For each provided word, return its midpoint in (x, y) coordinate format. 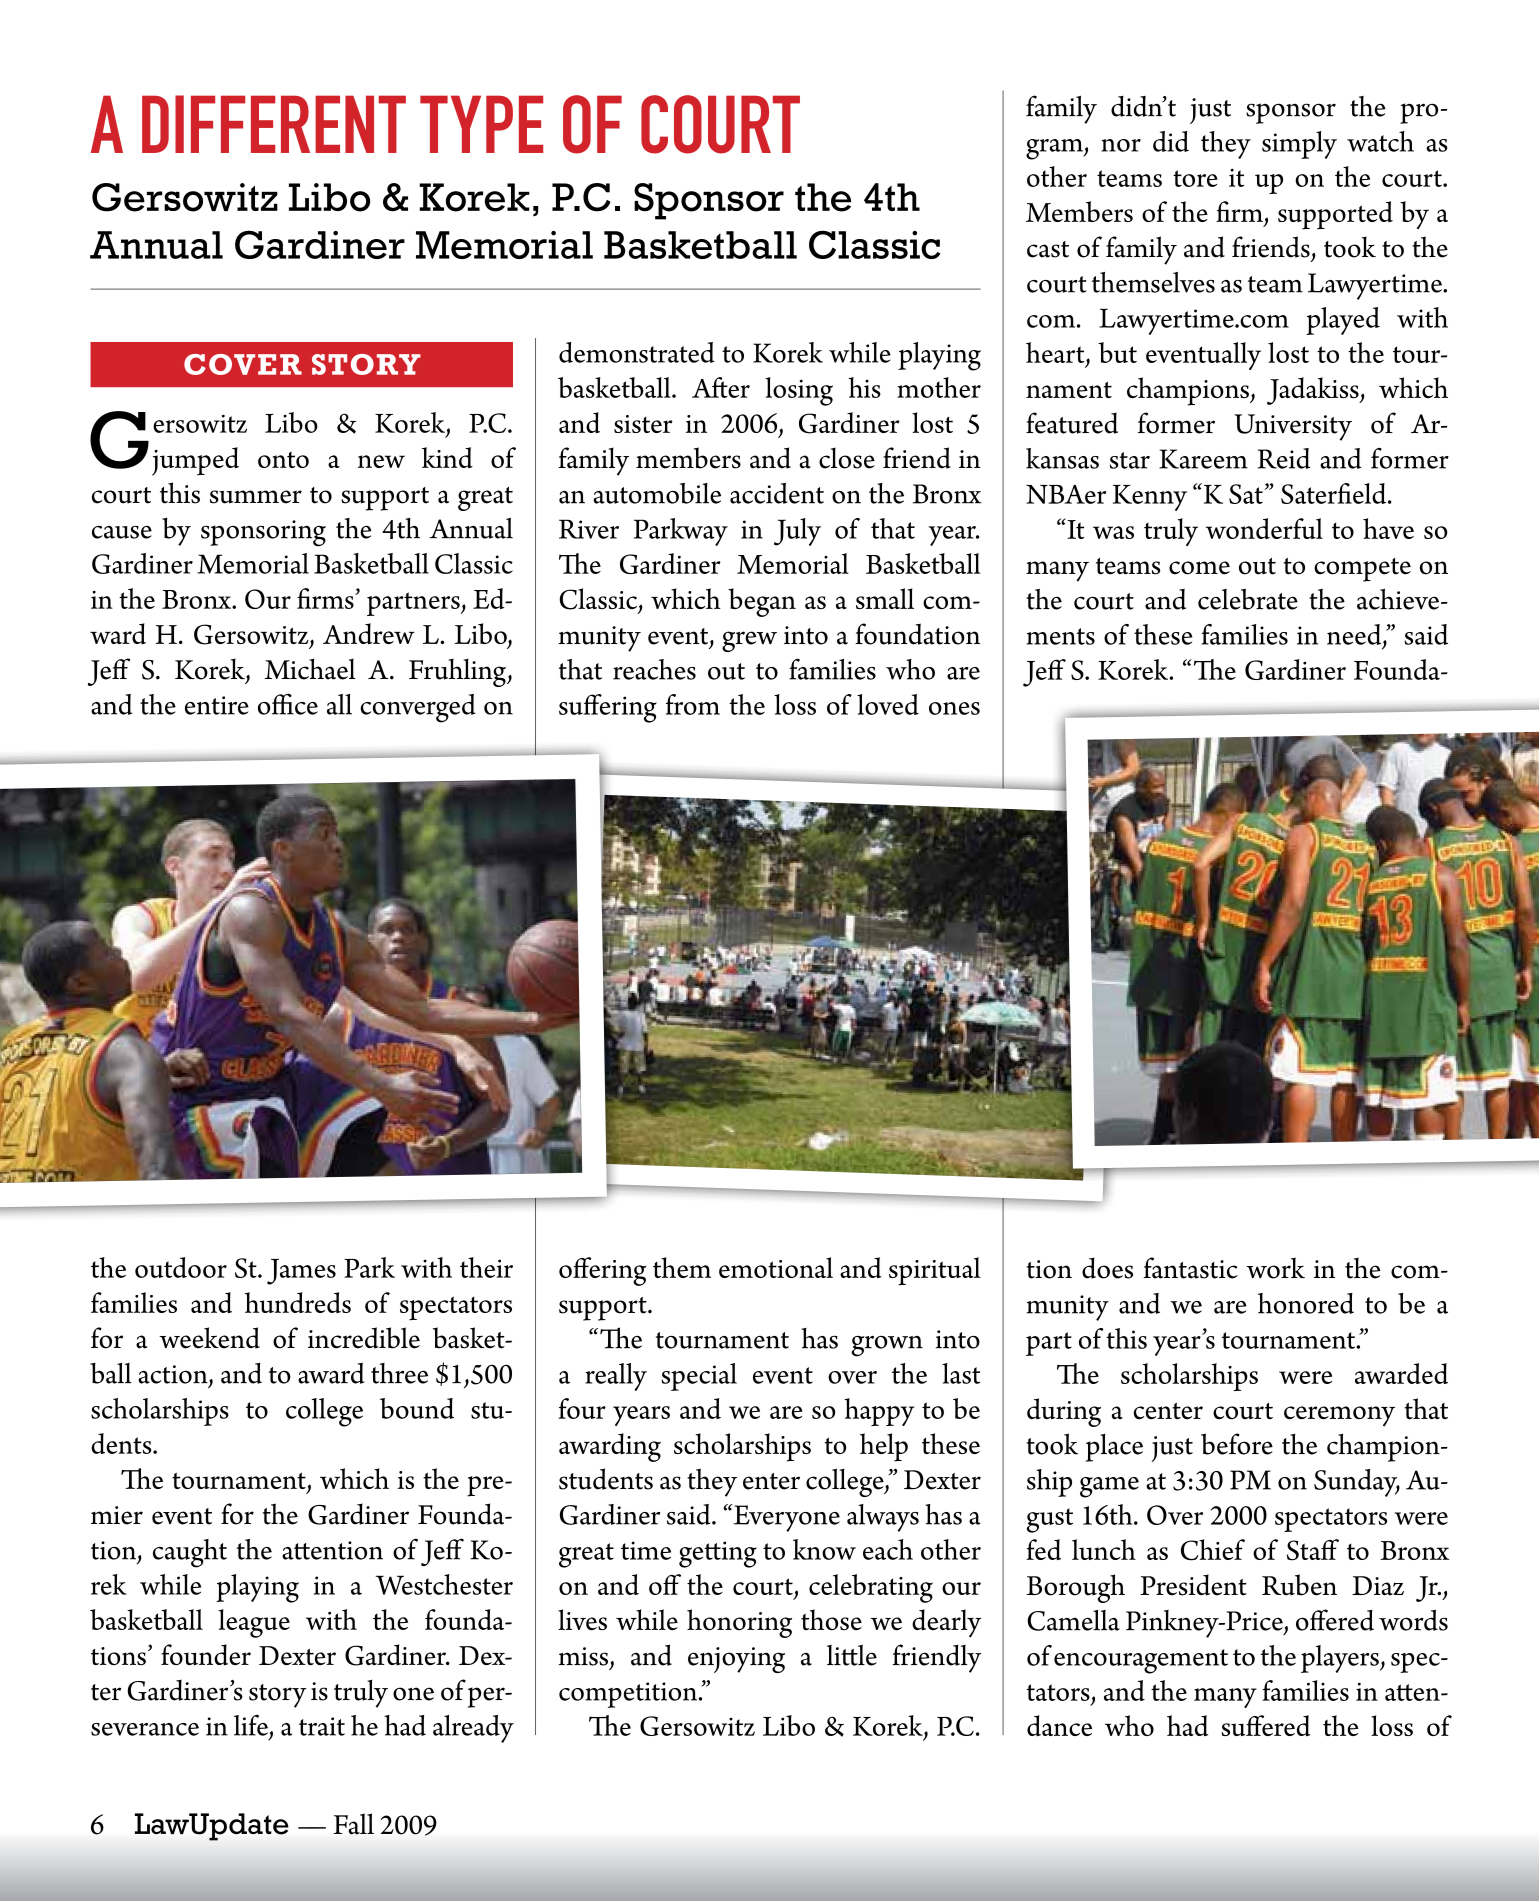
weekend (209, 1338)
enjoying (736, 1660)
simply (1299, 145)
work (1275, 1268)
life (251, 1725)
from (693, 704)
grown (887, 1346)
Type (481, 124)
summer (256, 497)
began (762, 602)
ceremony (1339, 1416)
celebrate (1248, 599)
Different (274, 124)
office (288, 704)
